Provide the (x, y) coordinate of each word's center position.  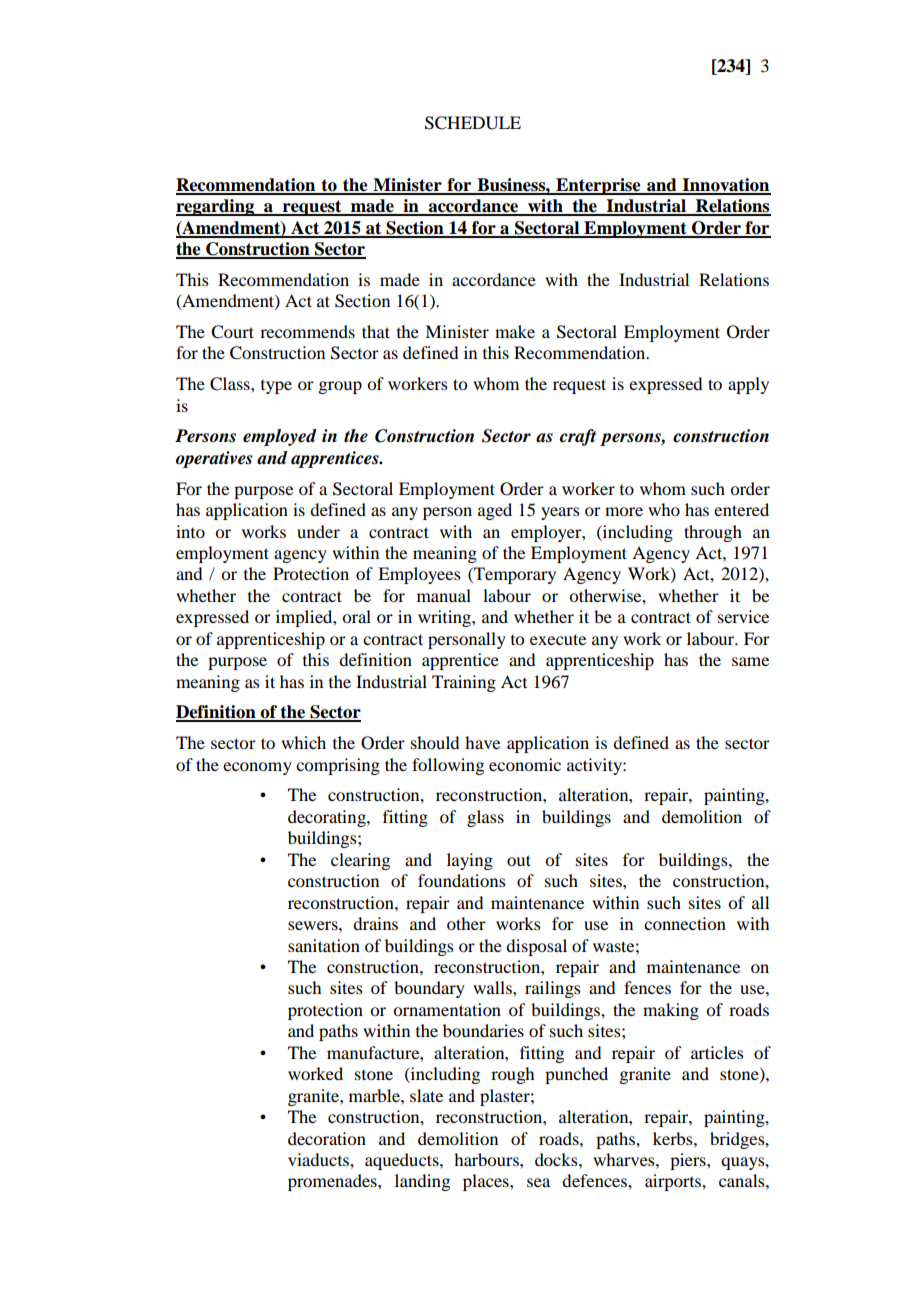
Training (464, 683)
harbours (487, 1159)
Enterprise (598, 186)
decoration (327, 1138)
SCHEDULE (473, 123)
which (303, 742)
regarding (216, 207)
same (750, 661)
